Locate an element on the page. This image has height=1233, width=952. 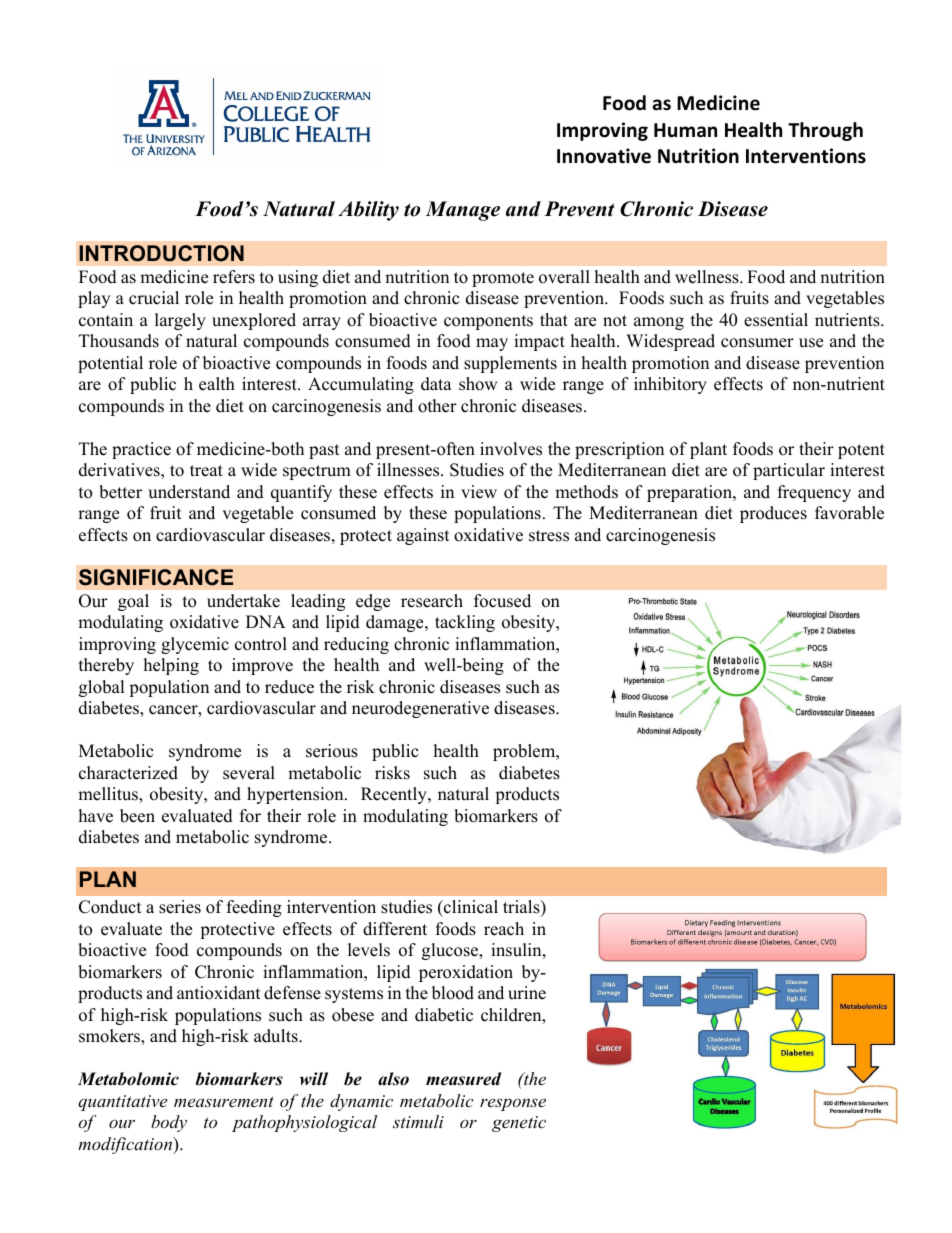
measured is located at coordinates (464, 1079).
